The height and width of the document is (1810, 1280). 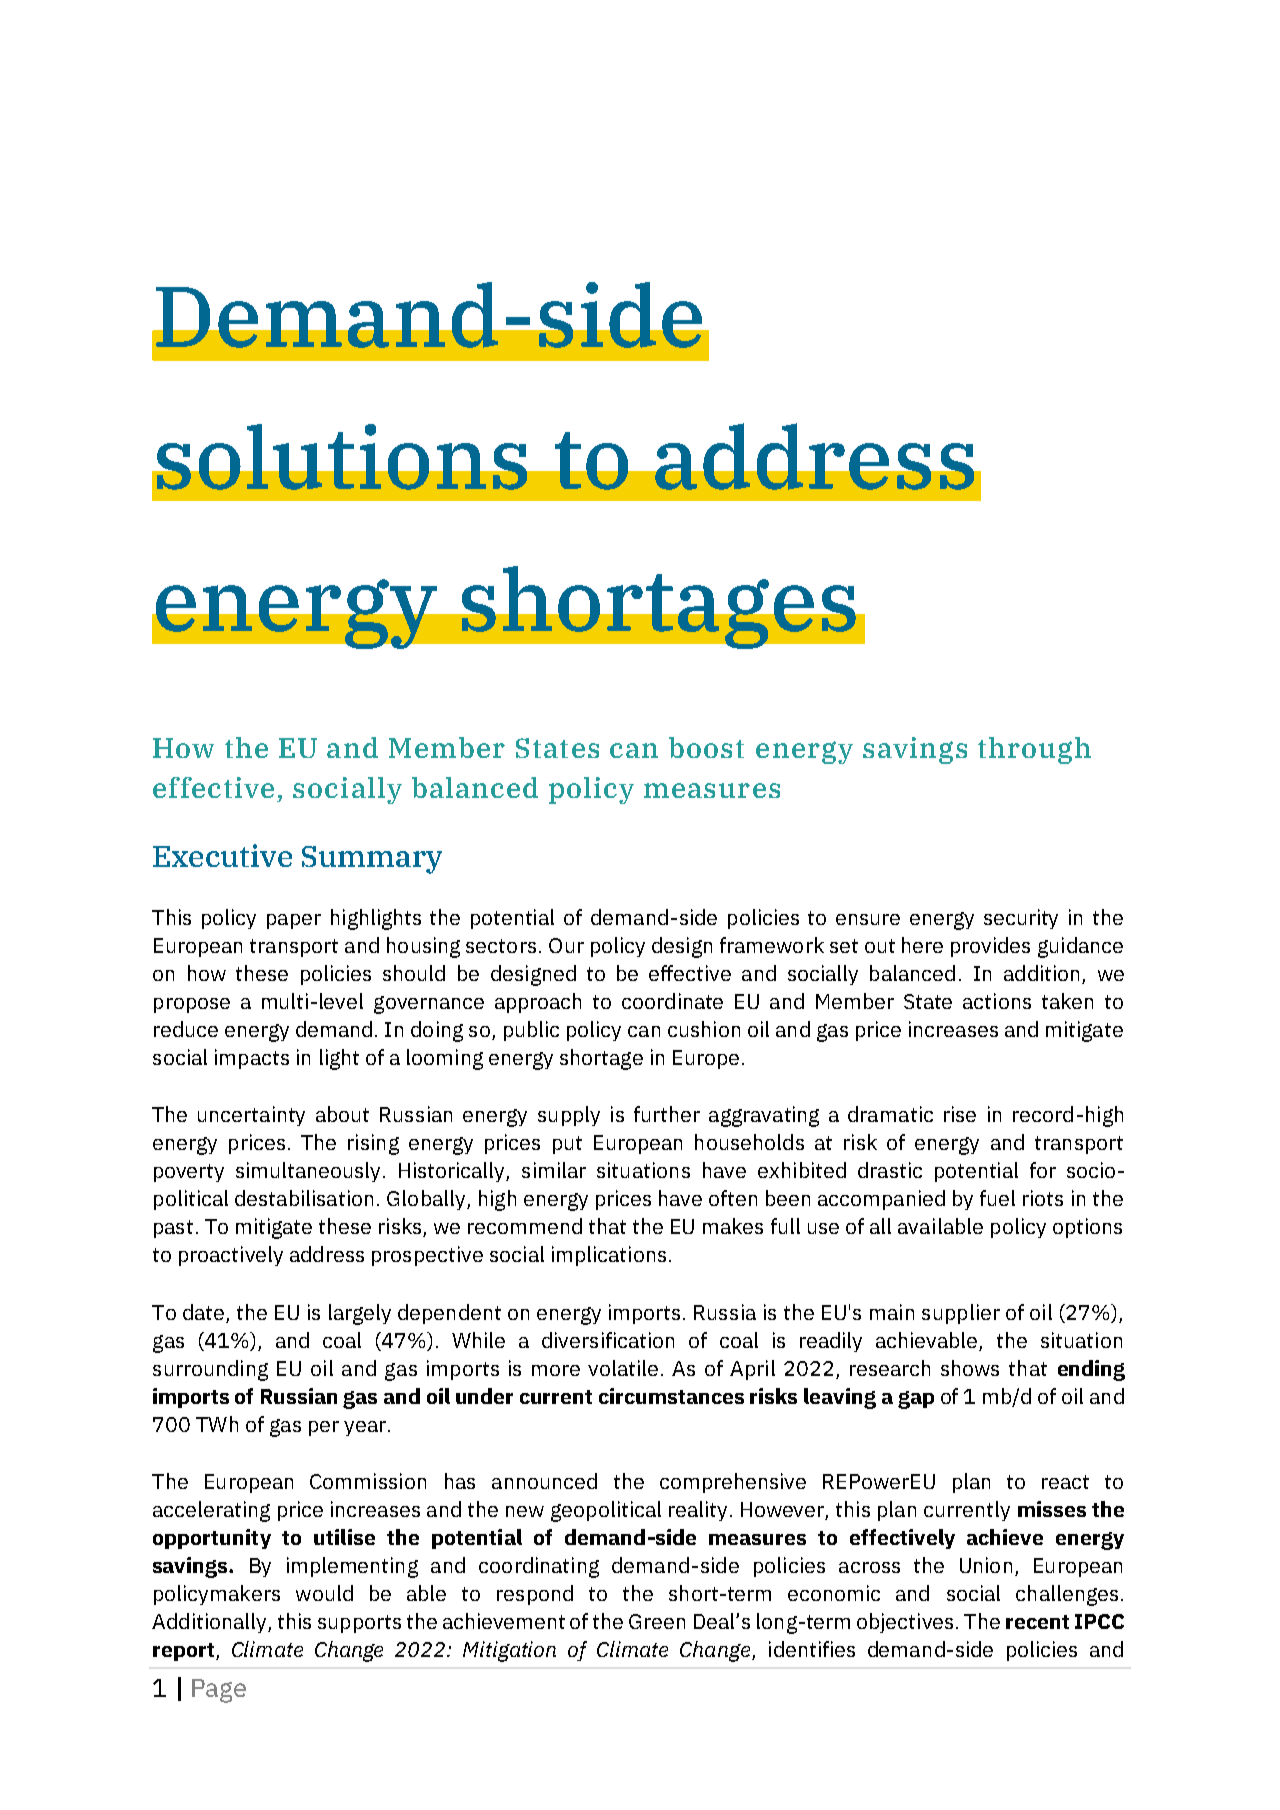 What do you see at coordinates (657, 1621) in the document?
I see `Green` at bounding box center [657, 1621].
